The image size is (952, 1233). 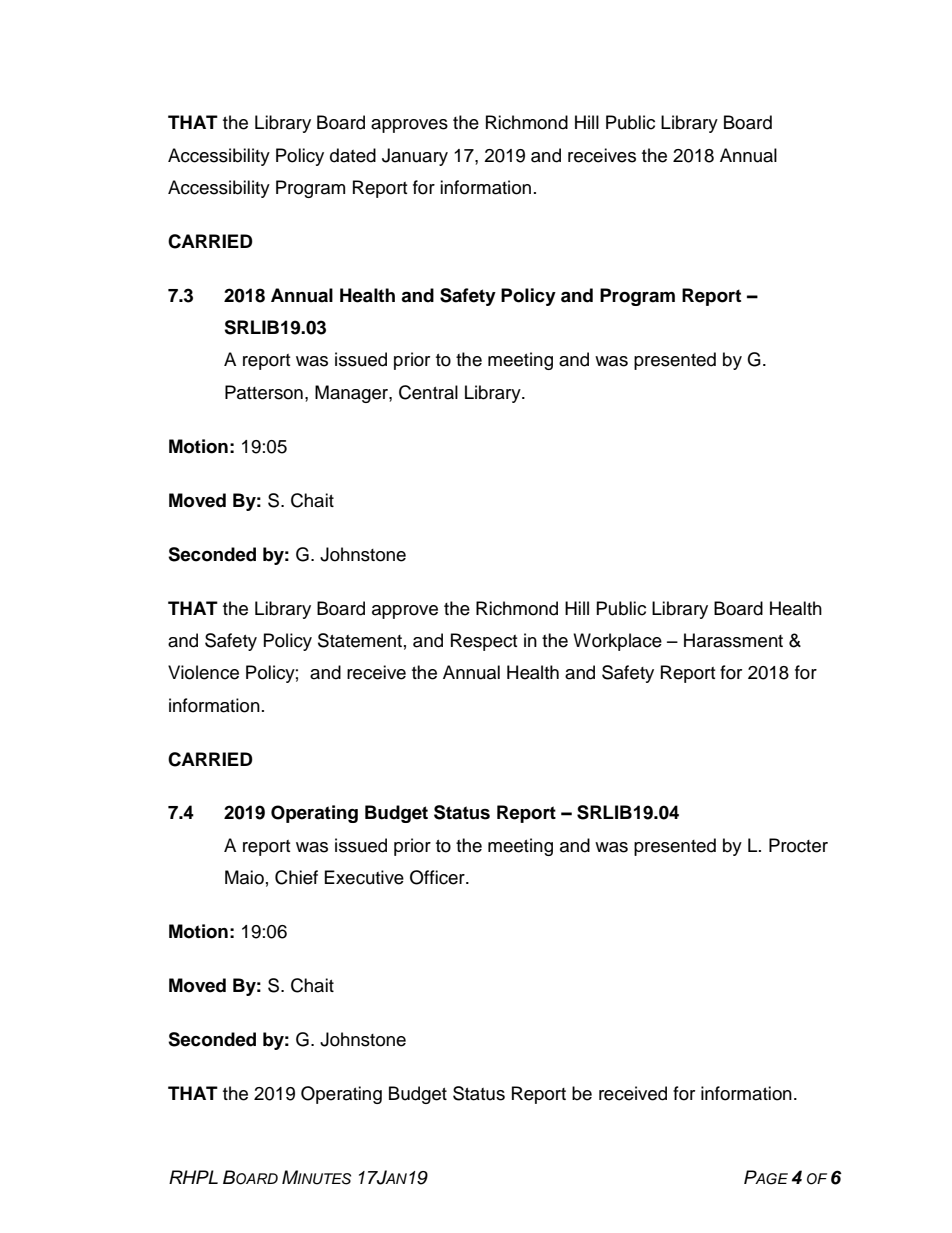 What do you see at coordinates (415, 157) in the document?
I see `January` at bounding box center [415, 157].
